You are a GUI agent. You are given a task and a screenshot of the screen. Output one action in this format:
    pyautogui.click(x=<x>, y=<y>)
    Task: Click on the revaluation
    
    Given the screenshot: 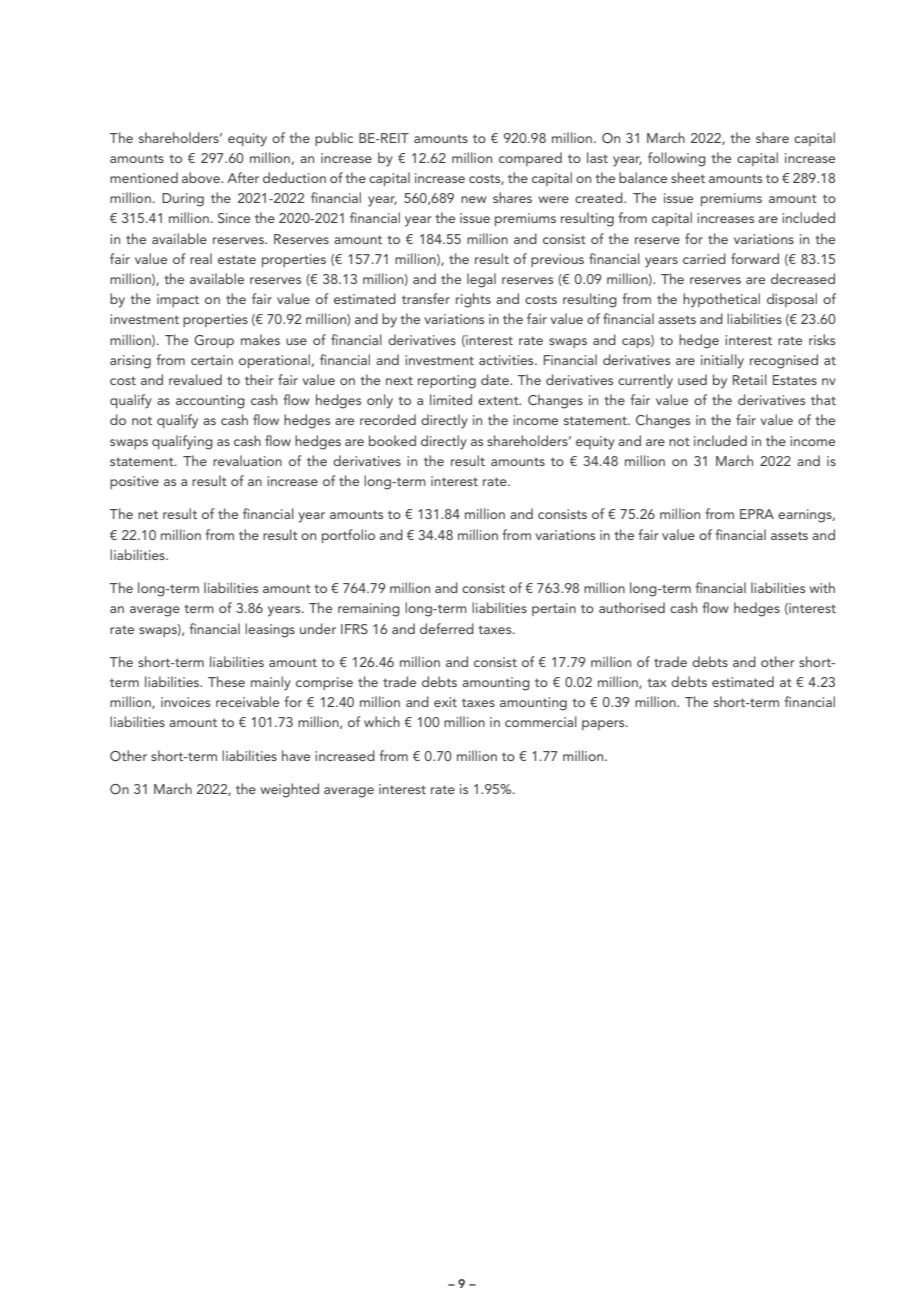 What is the action you would take?
    pyautogui.click(x=247, y=460)
